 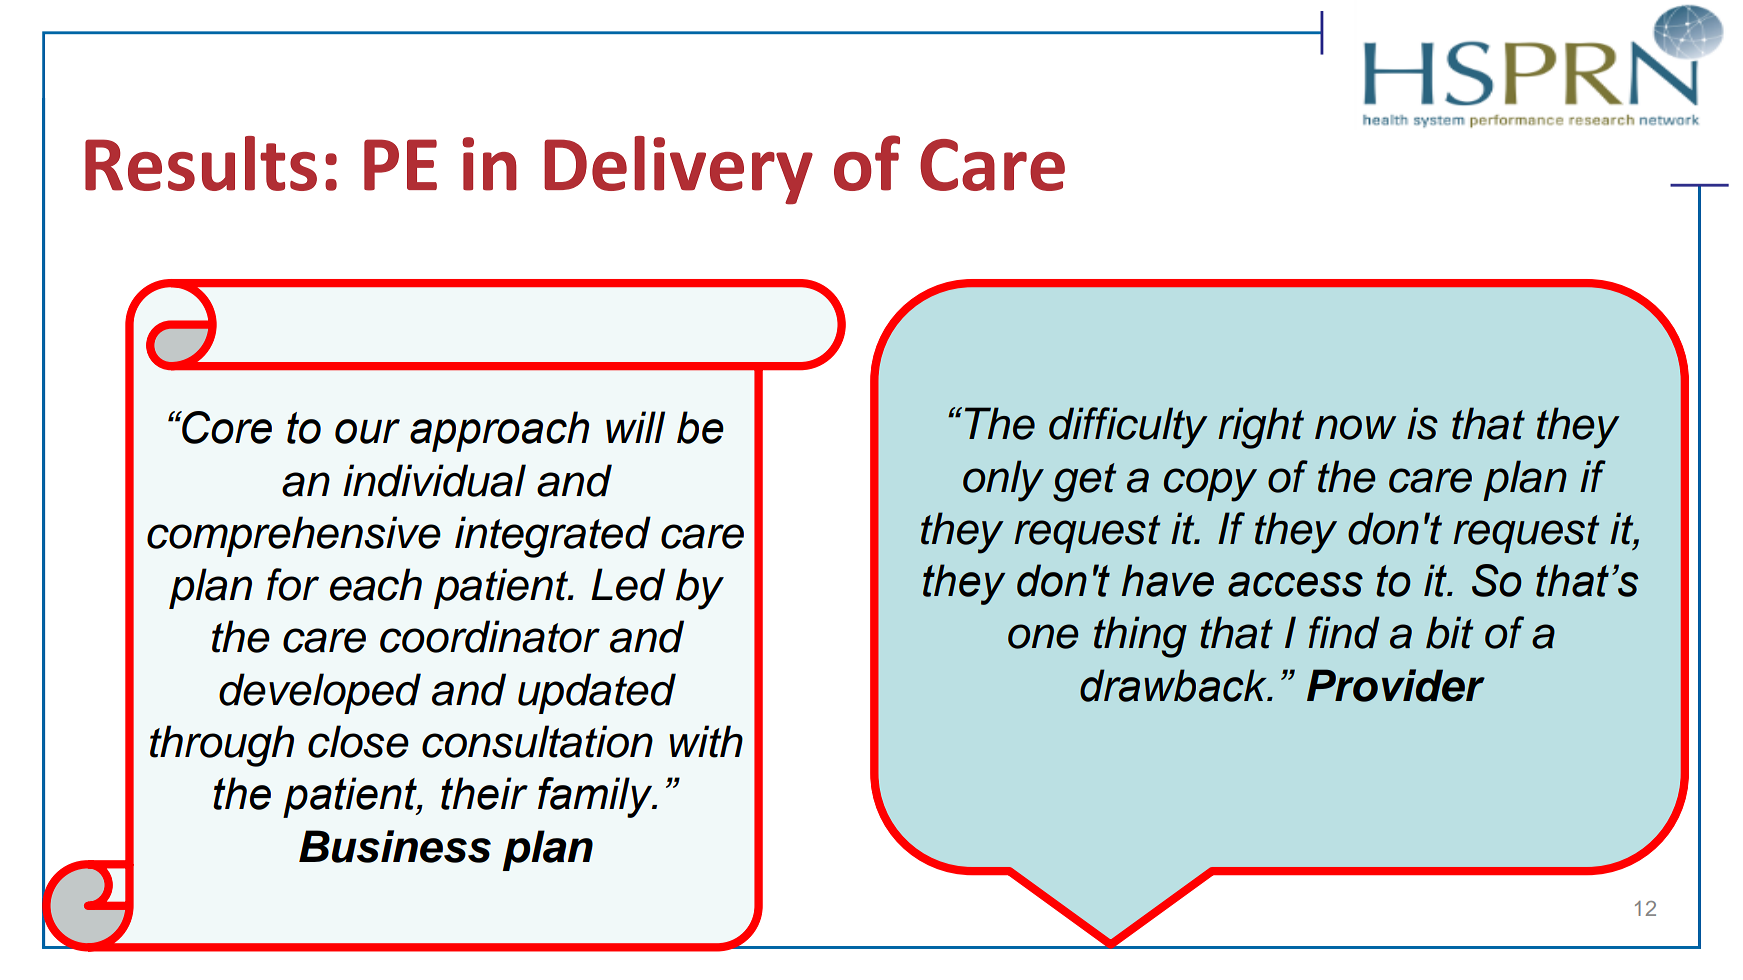 I want to click on Provider, so click(x=1396, y=685).
